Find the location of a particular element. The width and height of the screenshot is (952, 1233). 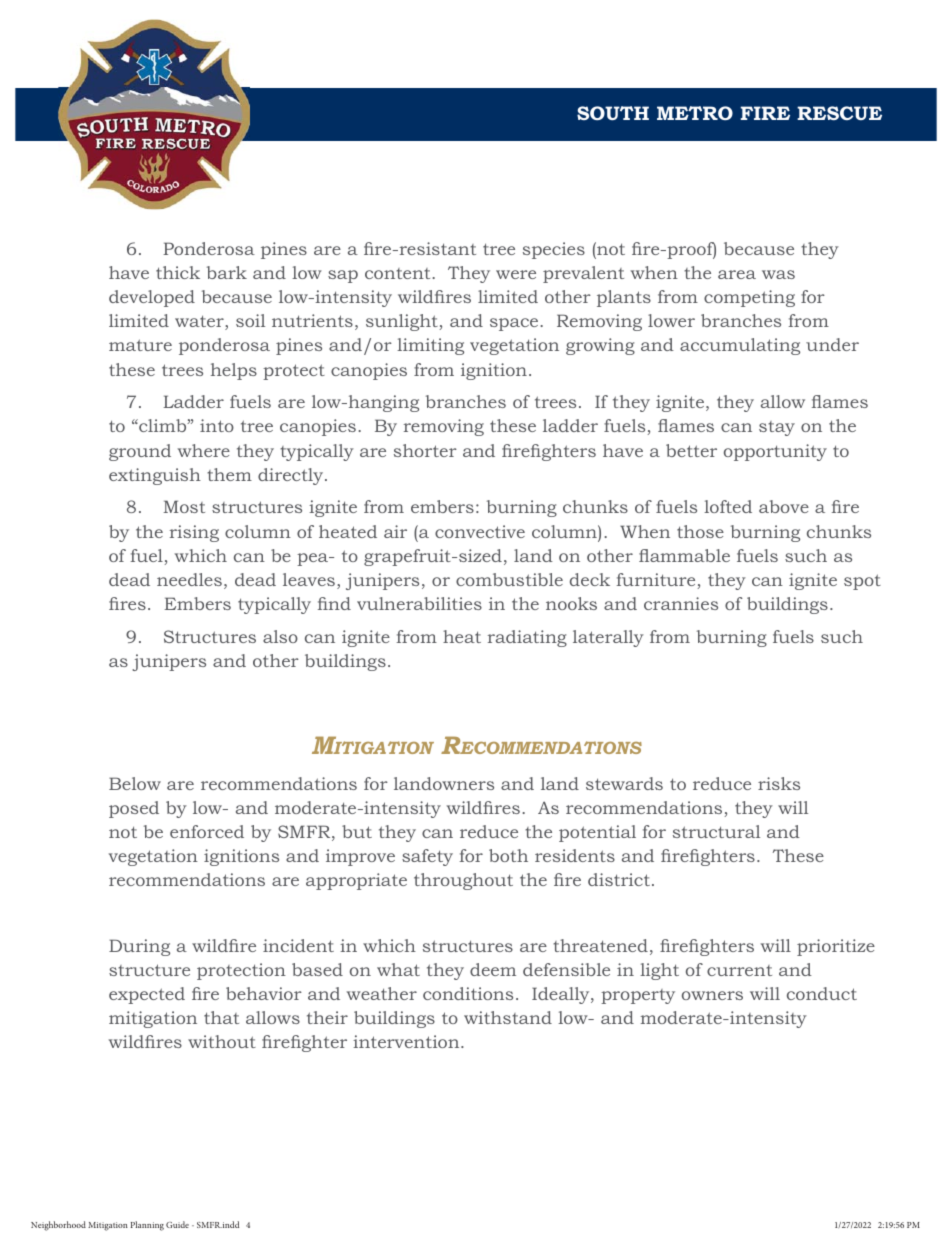

bark is located at coordinates (227, 272).
